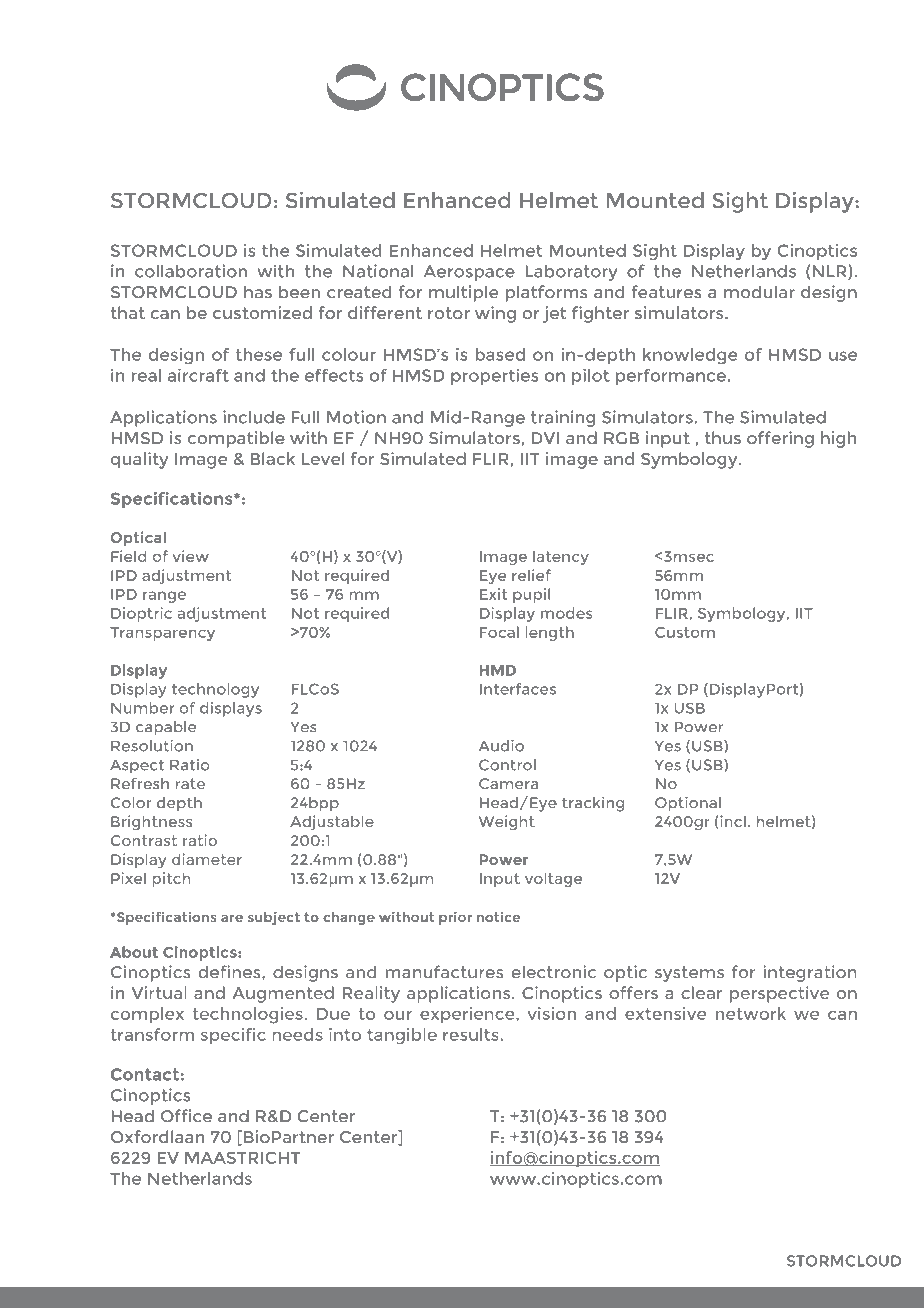 The image size is (924, 1308). I want to click on view, so click(191, 556).
